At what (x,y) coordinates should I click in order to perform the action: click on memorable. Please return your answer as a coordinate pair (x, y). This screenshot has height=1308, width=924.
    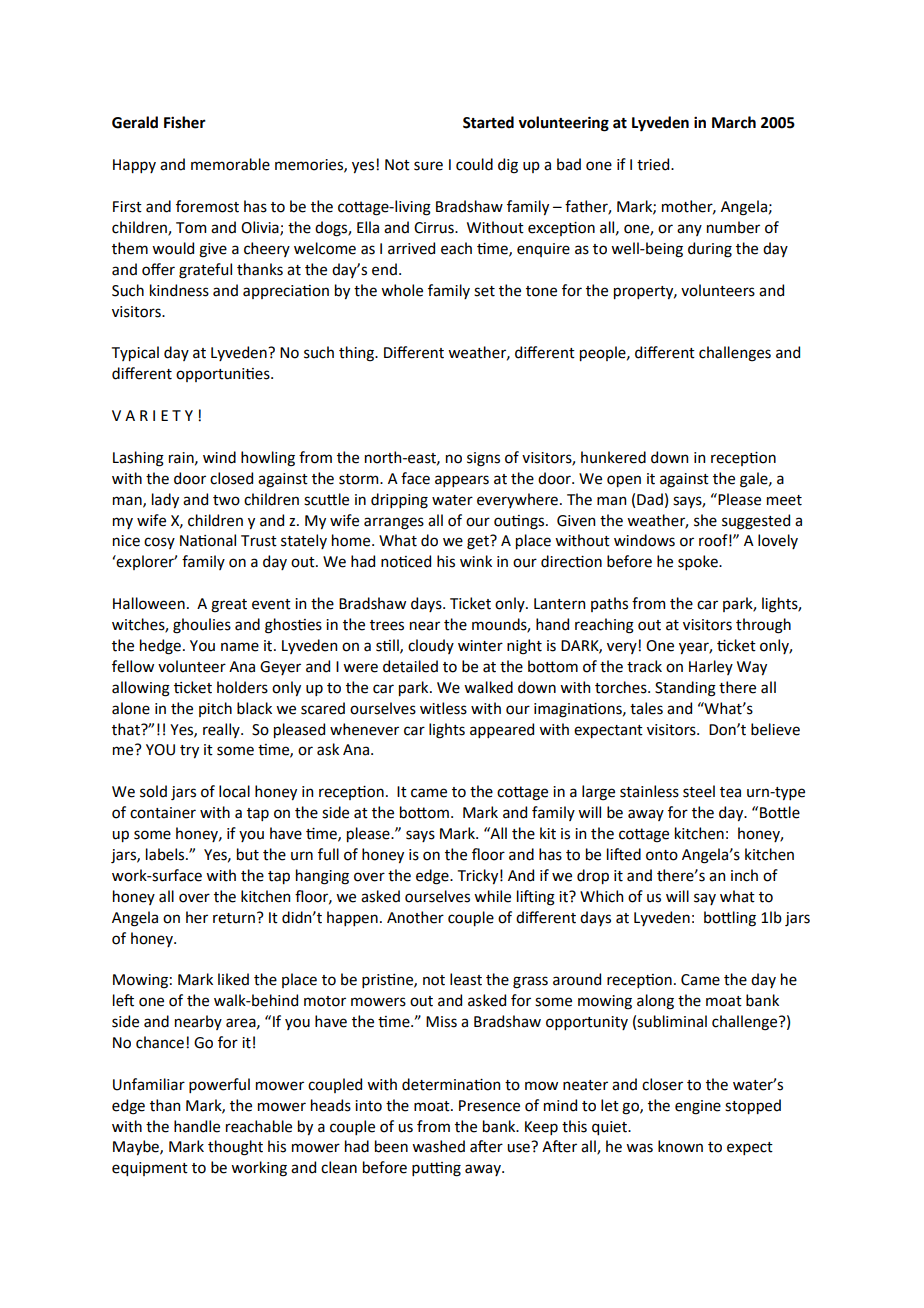
    Looking at the image, I should click on (230, 164).
